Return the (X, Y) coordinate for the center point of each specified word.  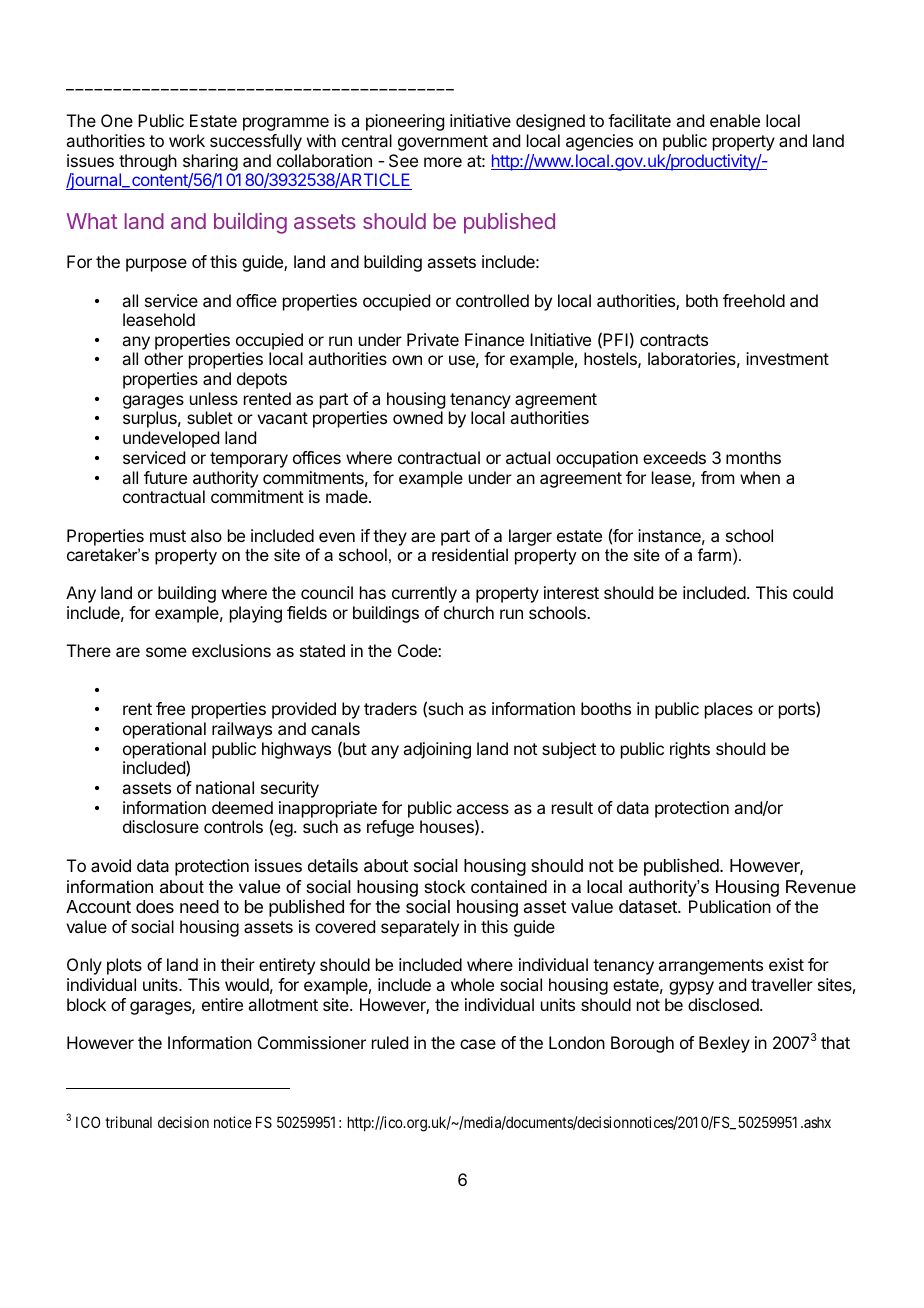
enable (735, 120)
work (187, 140)
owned (418, 417)
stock (445, 887)
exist (786, 964)
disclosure (161, 826)
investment (787, 358)
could (813, 592)
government (443, 143)
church (469, 612)
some (166, 652)
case (478, 1044)
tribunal (128, 1122)
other (163, 358)
